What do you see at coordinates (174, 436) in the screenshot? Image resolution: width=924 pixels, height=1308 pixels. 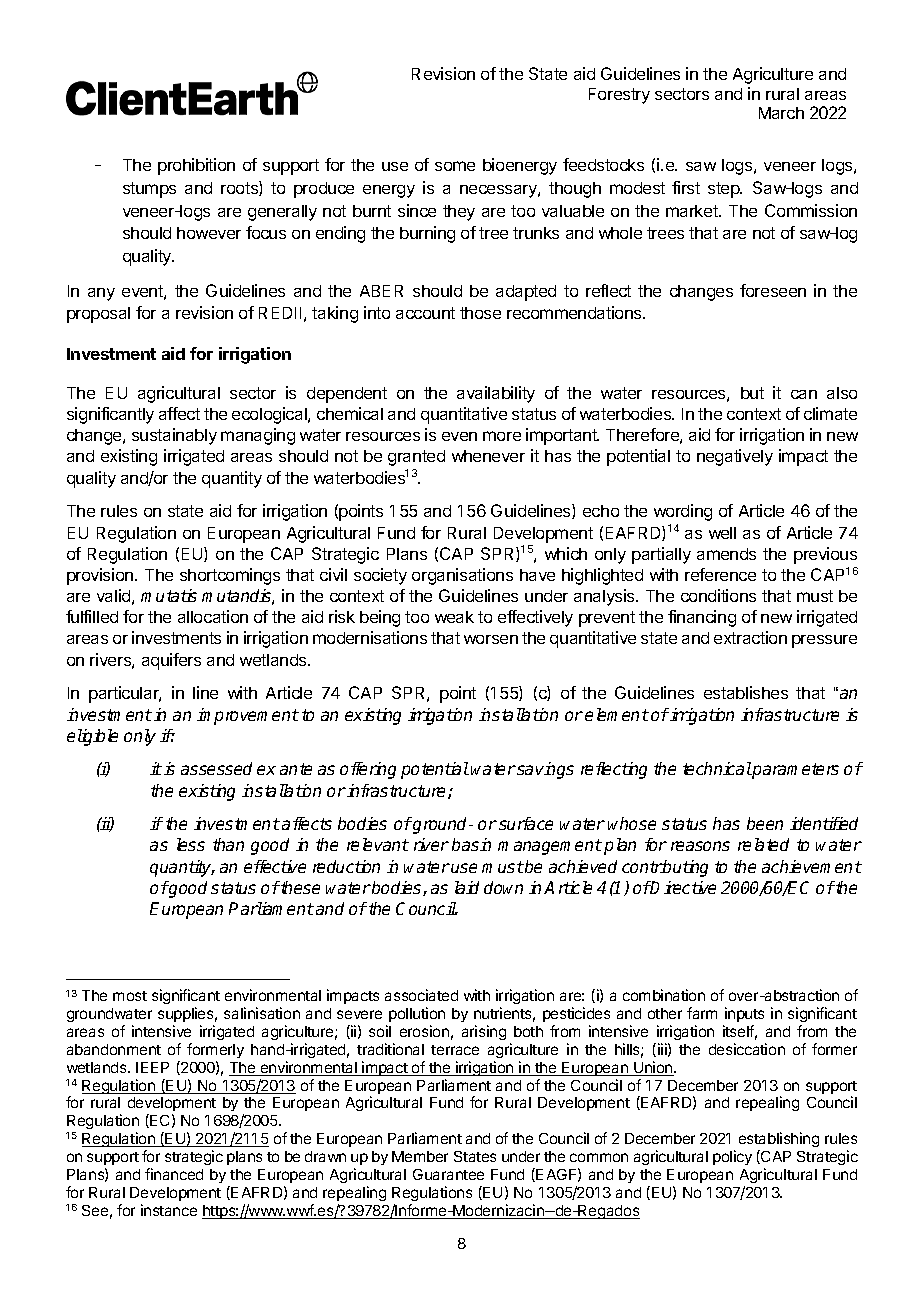 I see `sustainably` at bounding box center [174, 436].
